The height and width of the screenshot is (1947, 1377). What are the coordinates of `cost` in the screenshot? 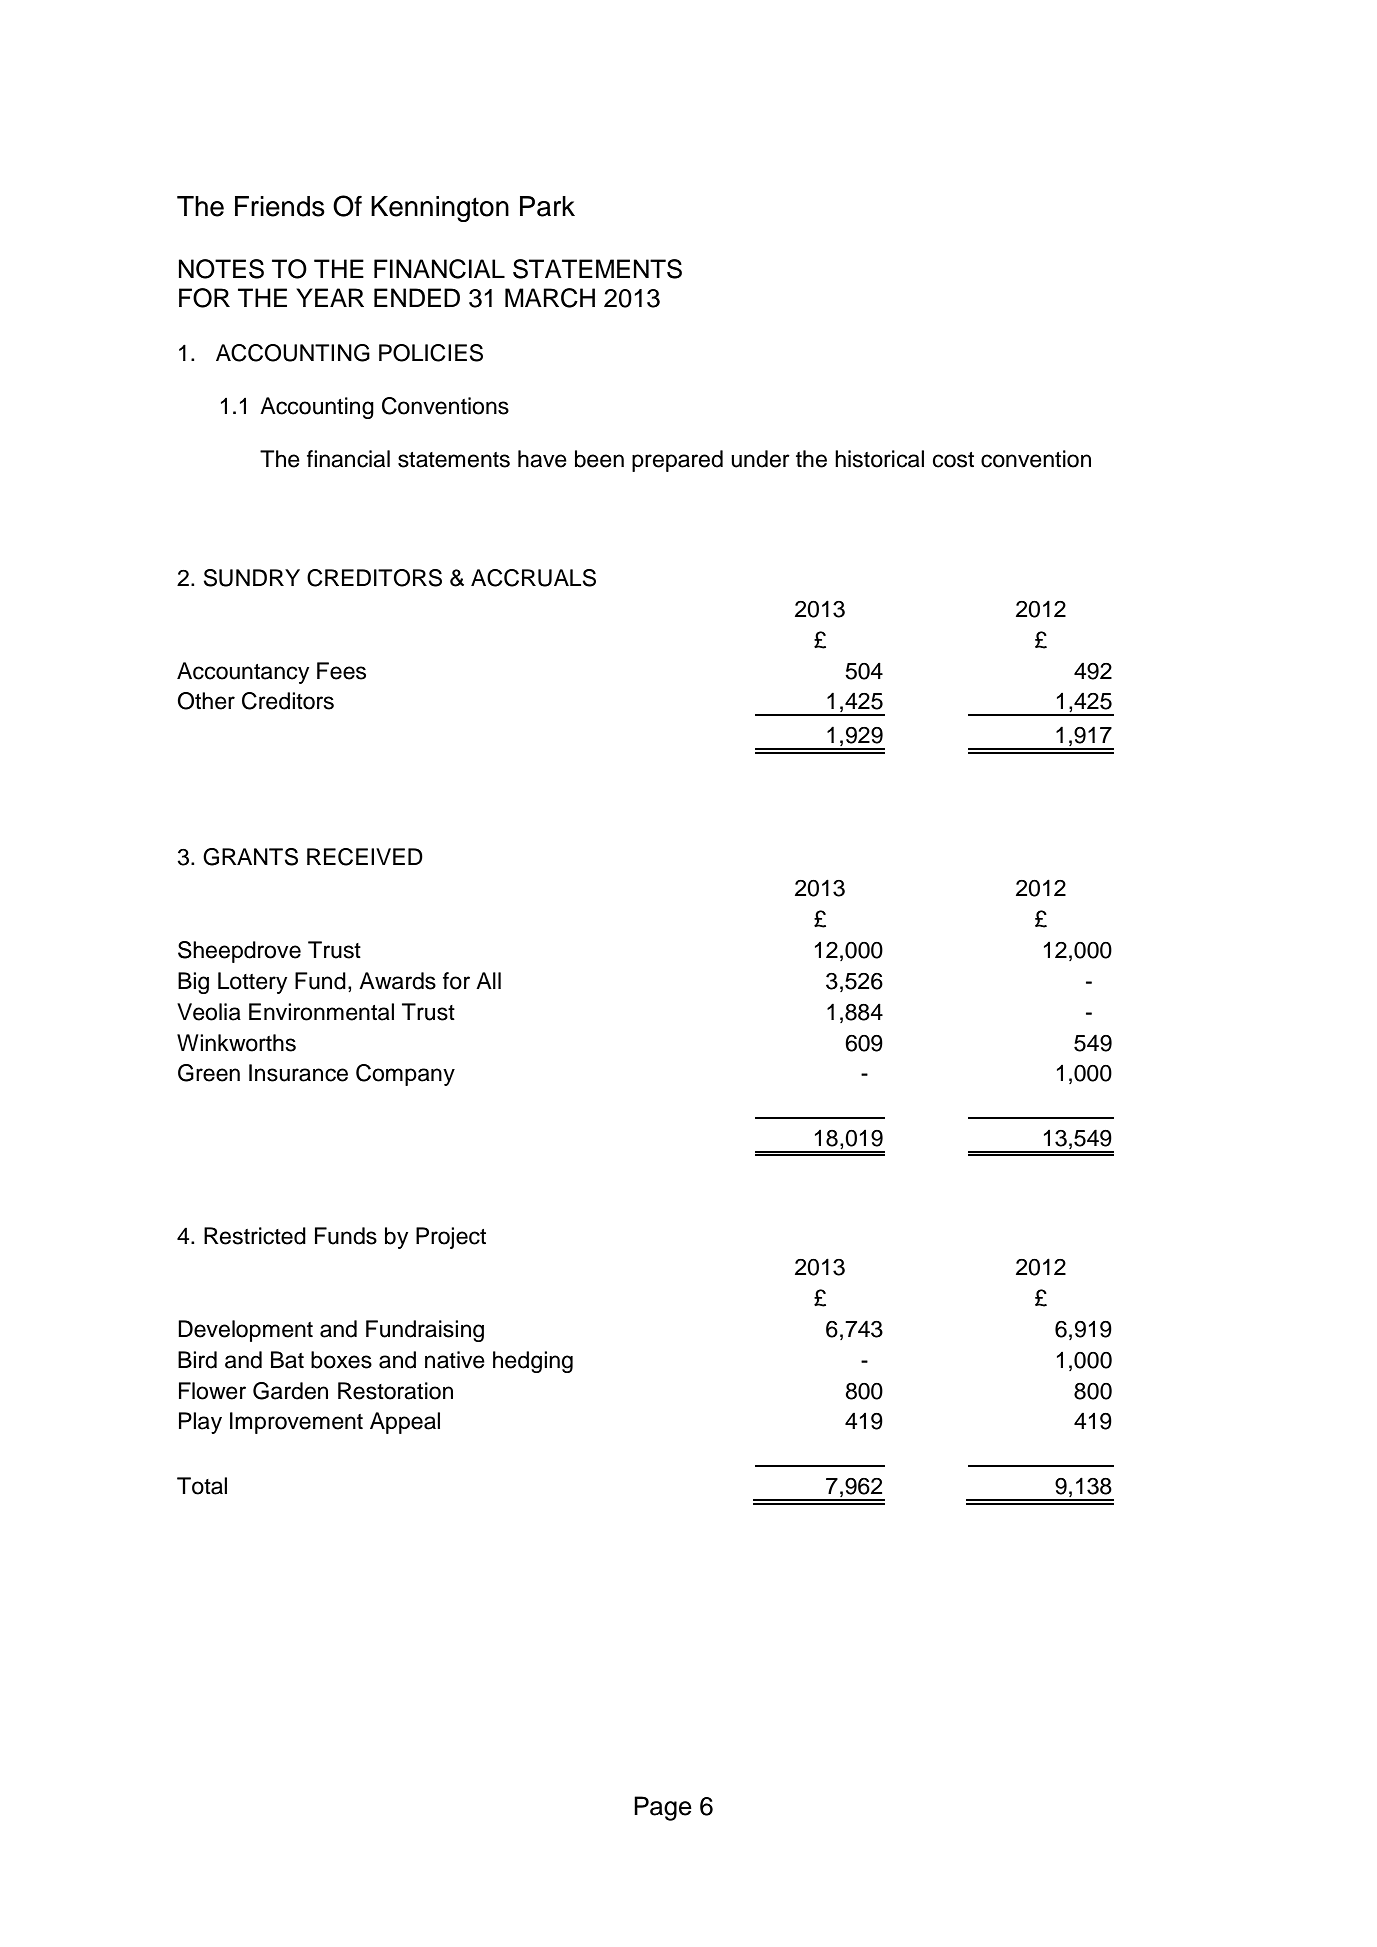 It's located at (953, 460).
